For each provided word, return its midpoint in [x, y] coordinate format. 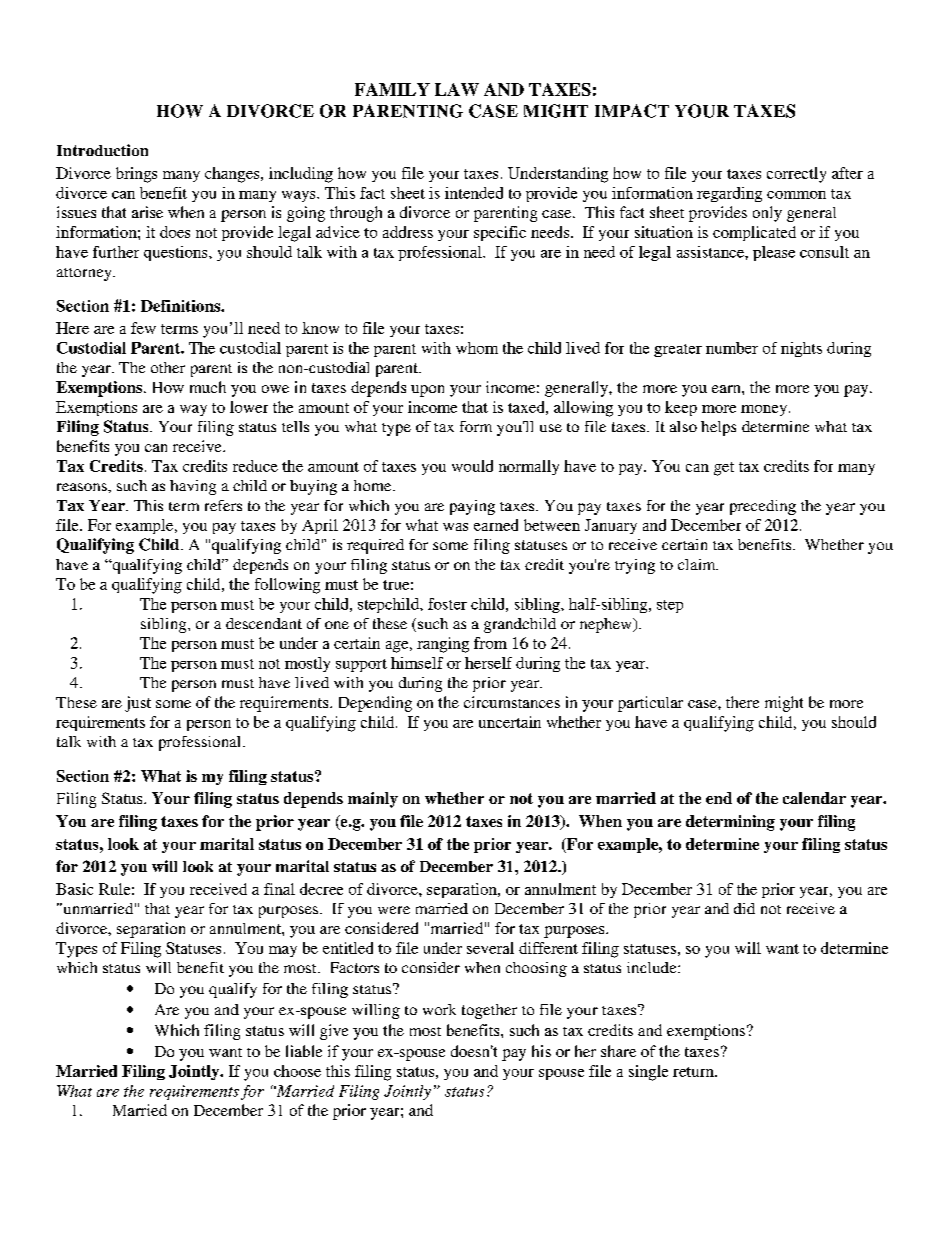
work [439, 1009]
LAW [457, 89]
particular [650, 704]
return [694, 1072]
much [208, 387]
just [138, 704]
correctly [796, 175]
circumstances [512, 702]
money [765, 410]
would [472, 466]
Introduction [102, 150]
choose [297, 1071]
